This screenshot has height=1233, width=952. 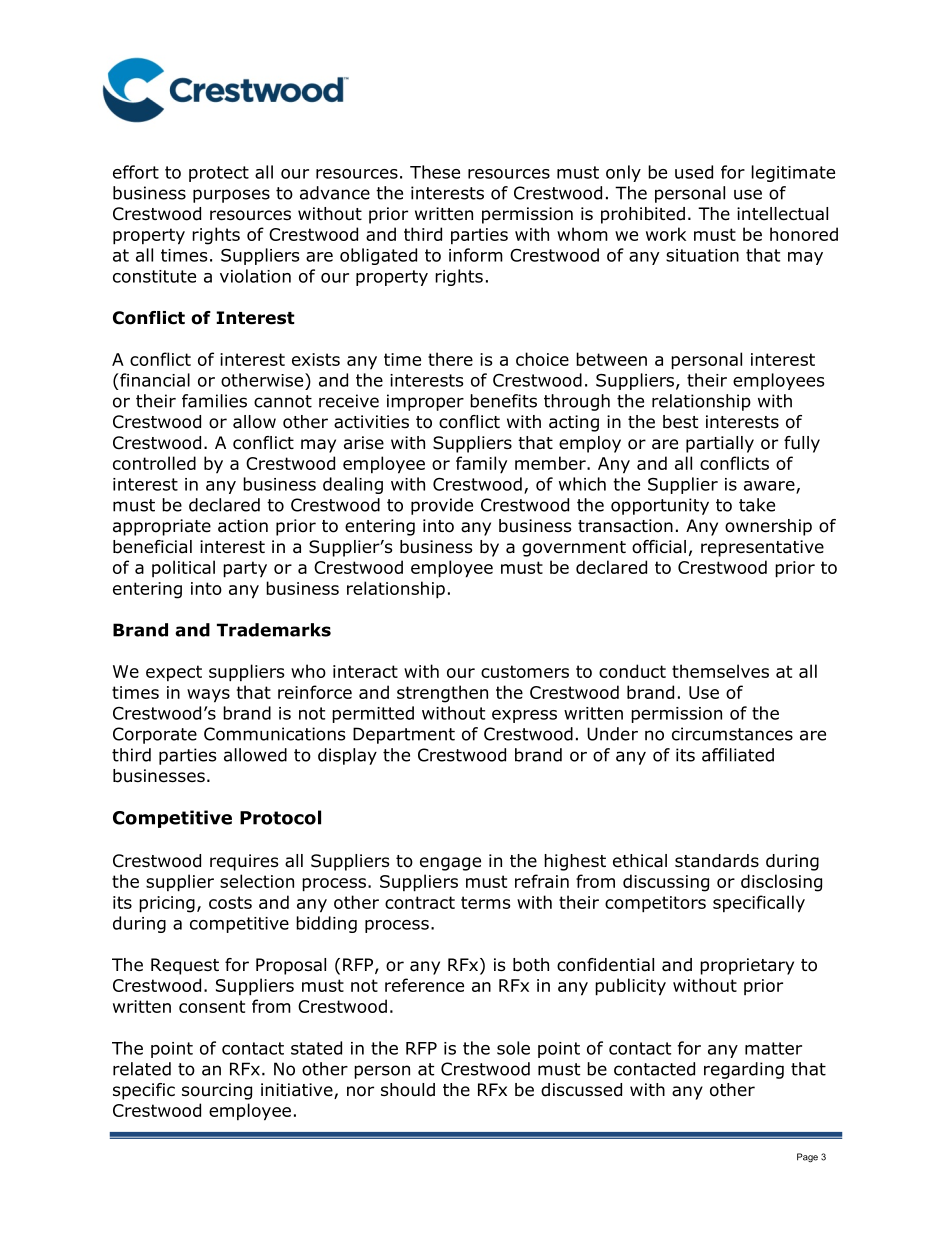 I want to click on standards, so click(x=717, y=861).
